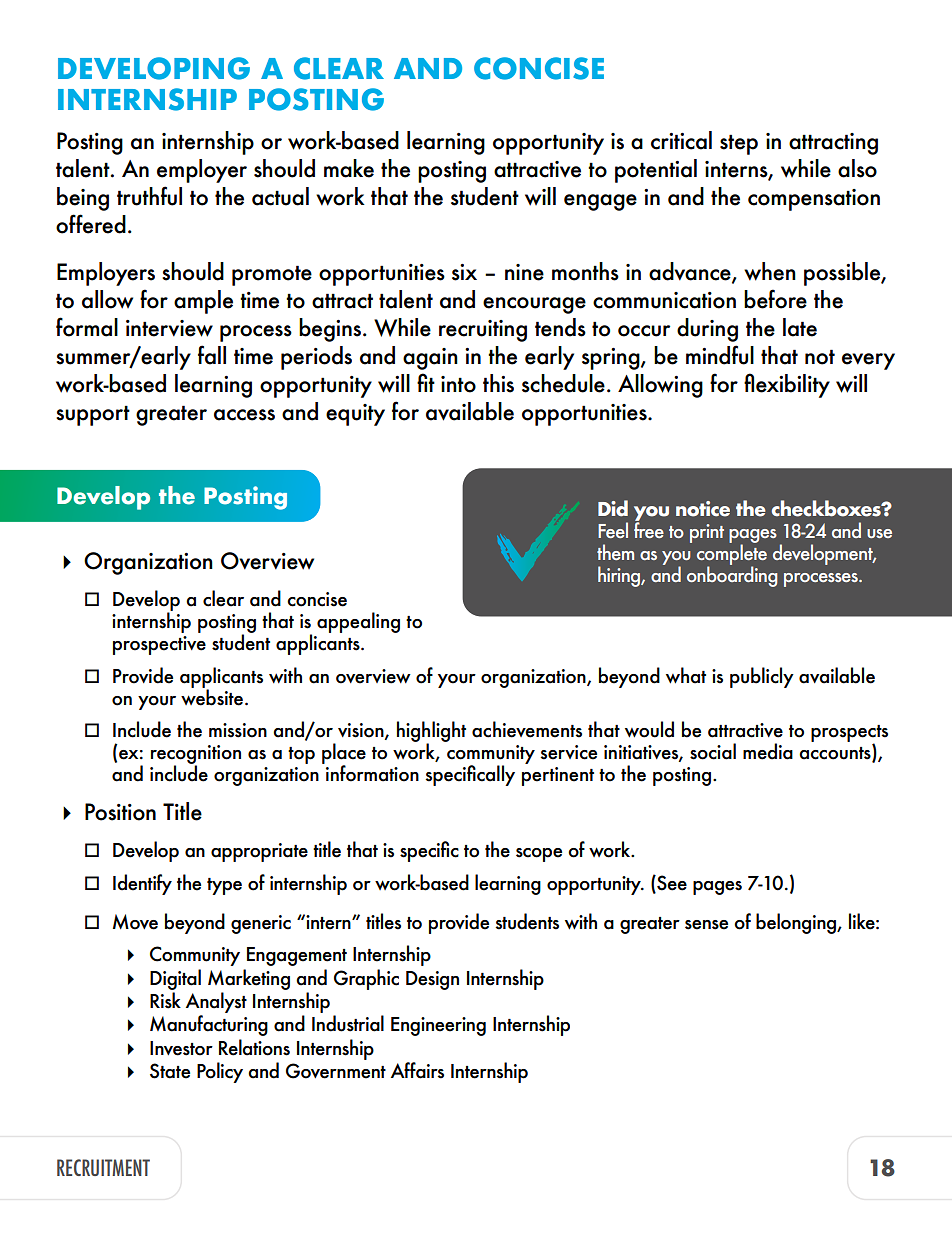  I want to click on RECRUITMENT, so click(103, 1167).
